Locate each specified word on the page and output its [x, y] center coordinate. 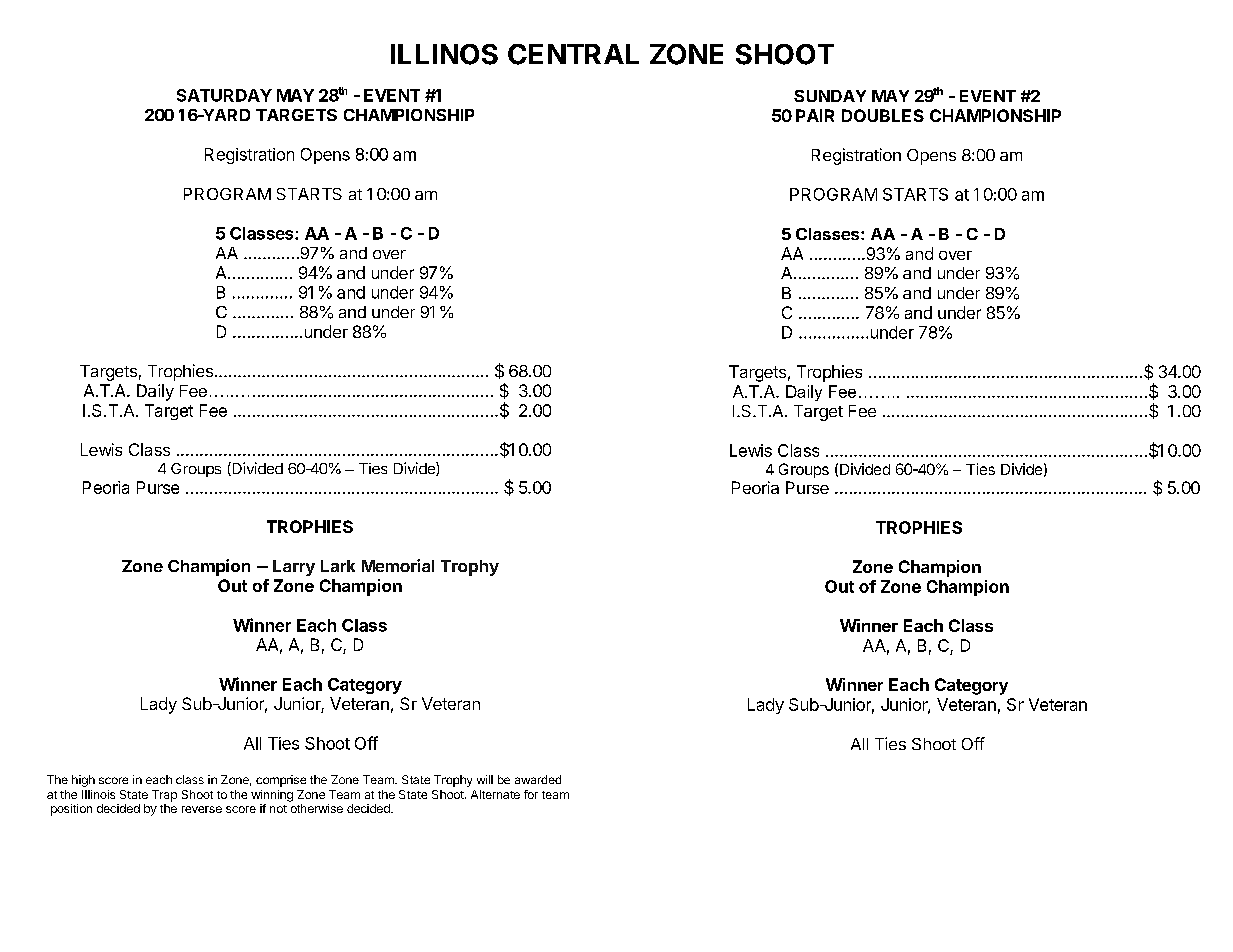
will [485, 779]
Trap [164, 796]
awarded [538, 779]
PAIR [815, 115]
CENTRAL [573, 54]
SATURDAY [224, 95]
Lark [338, 566]
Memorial [398, 565]
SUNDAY [830, 96]
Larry [294, 568]
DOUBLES [883, 115]
